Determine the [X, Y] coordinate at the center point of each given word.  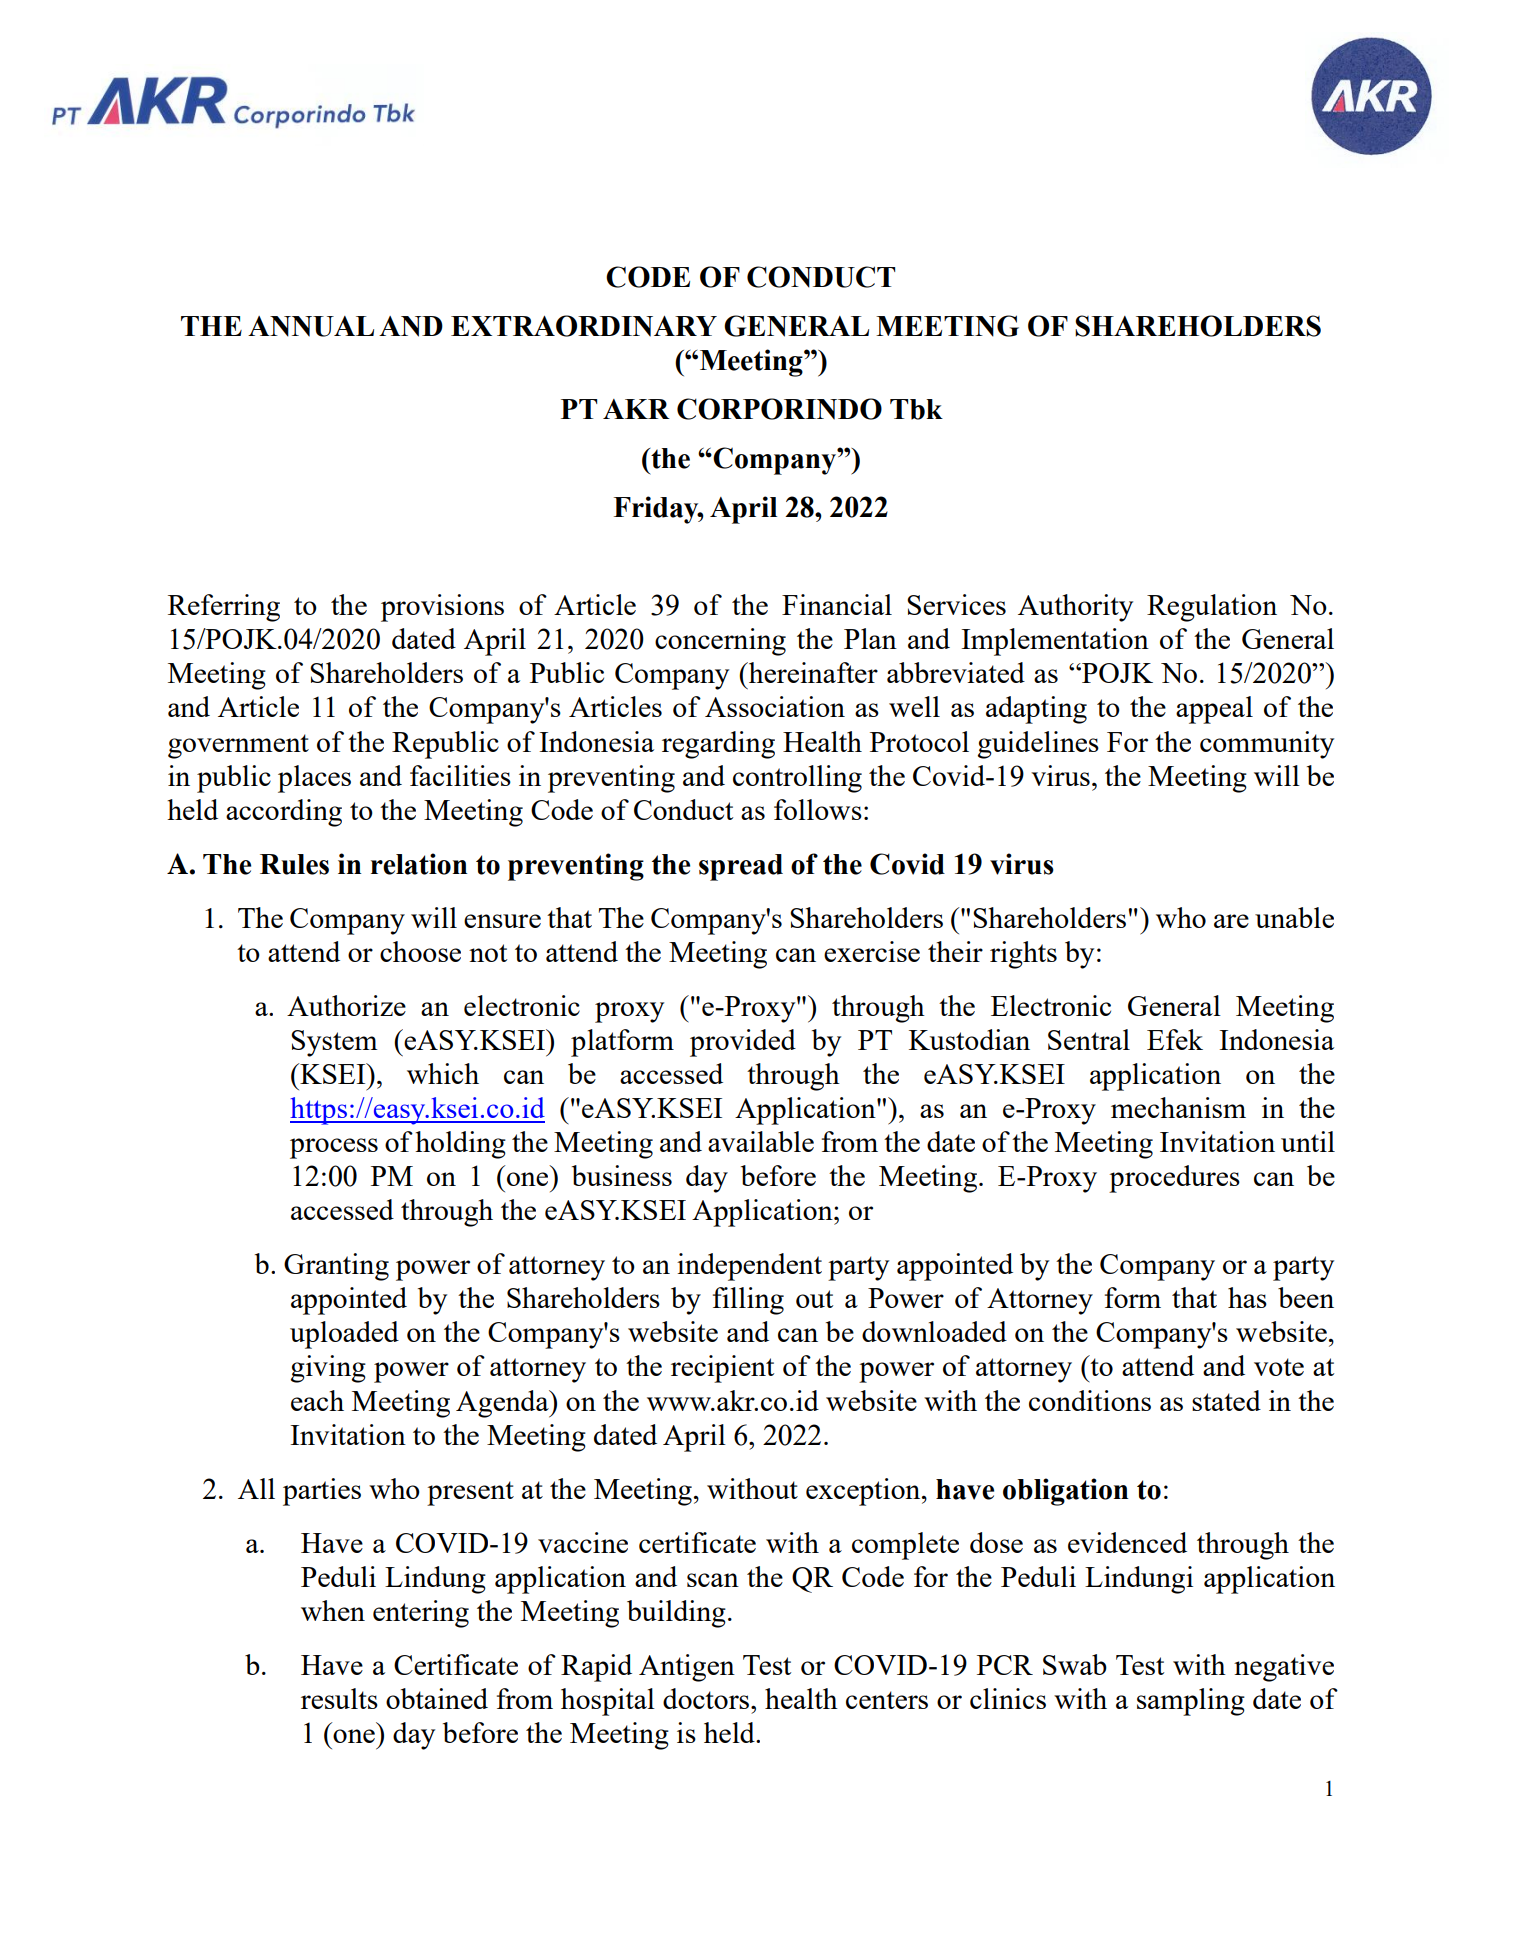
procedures [1174, 1179]
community [1267, 745]
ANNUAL [311, 326]
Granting [336, 1267]
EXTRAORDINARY [584, 326]
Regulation [1212, 608]
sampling [1191, 1702]
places [314, 779]
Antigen [687, 1668]
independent [749, 1267]
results [339, 1698]
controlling [797, 779]
